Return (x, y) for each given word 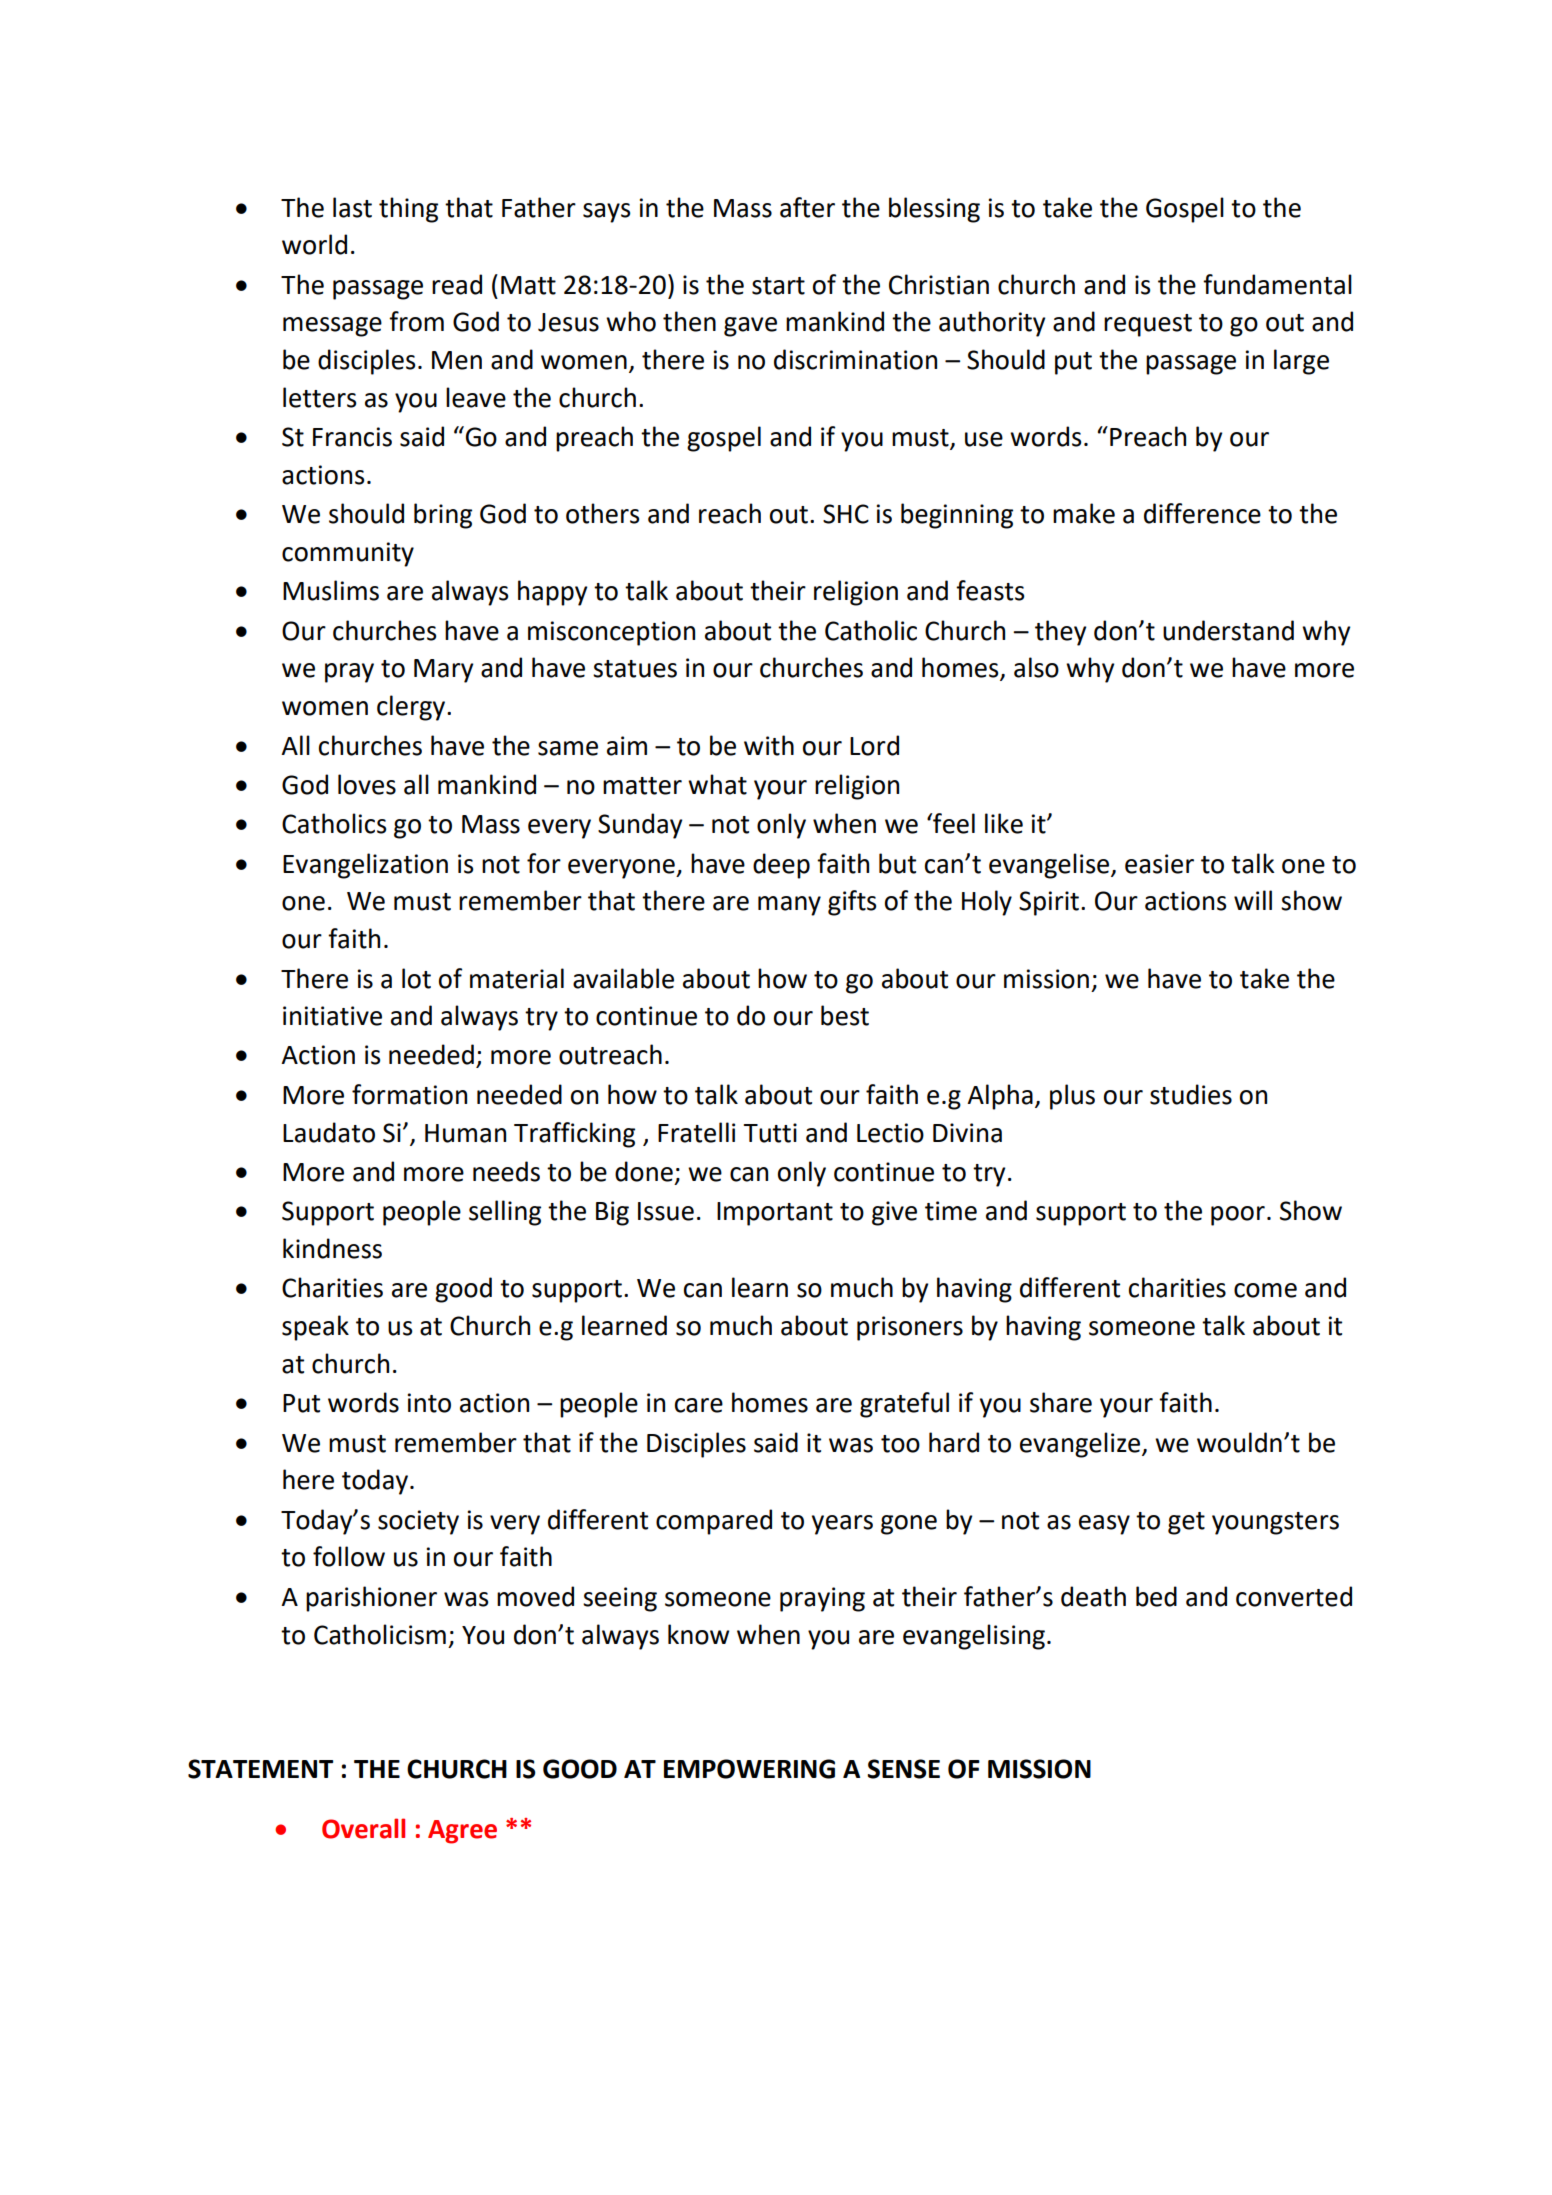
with (769, 745)
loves (367, 784)
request (1148, 325)
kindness (332, 1248)
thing (408, 210)
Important (775, 1214)
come (1265, 1290)
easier (1159, 864)
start (778, 286)
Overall (363, 1828)
